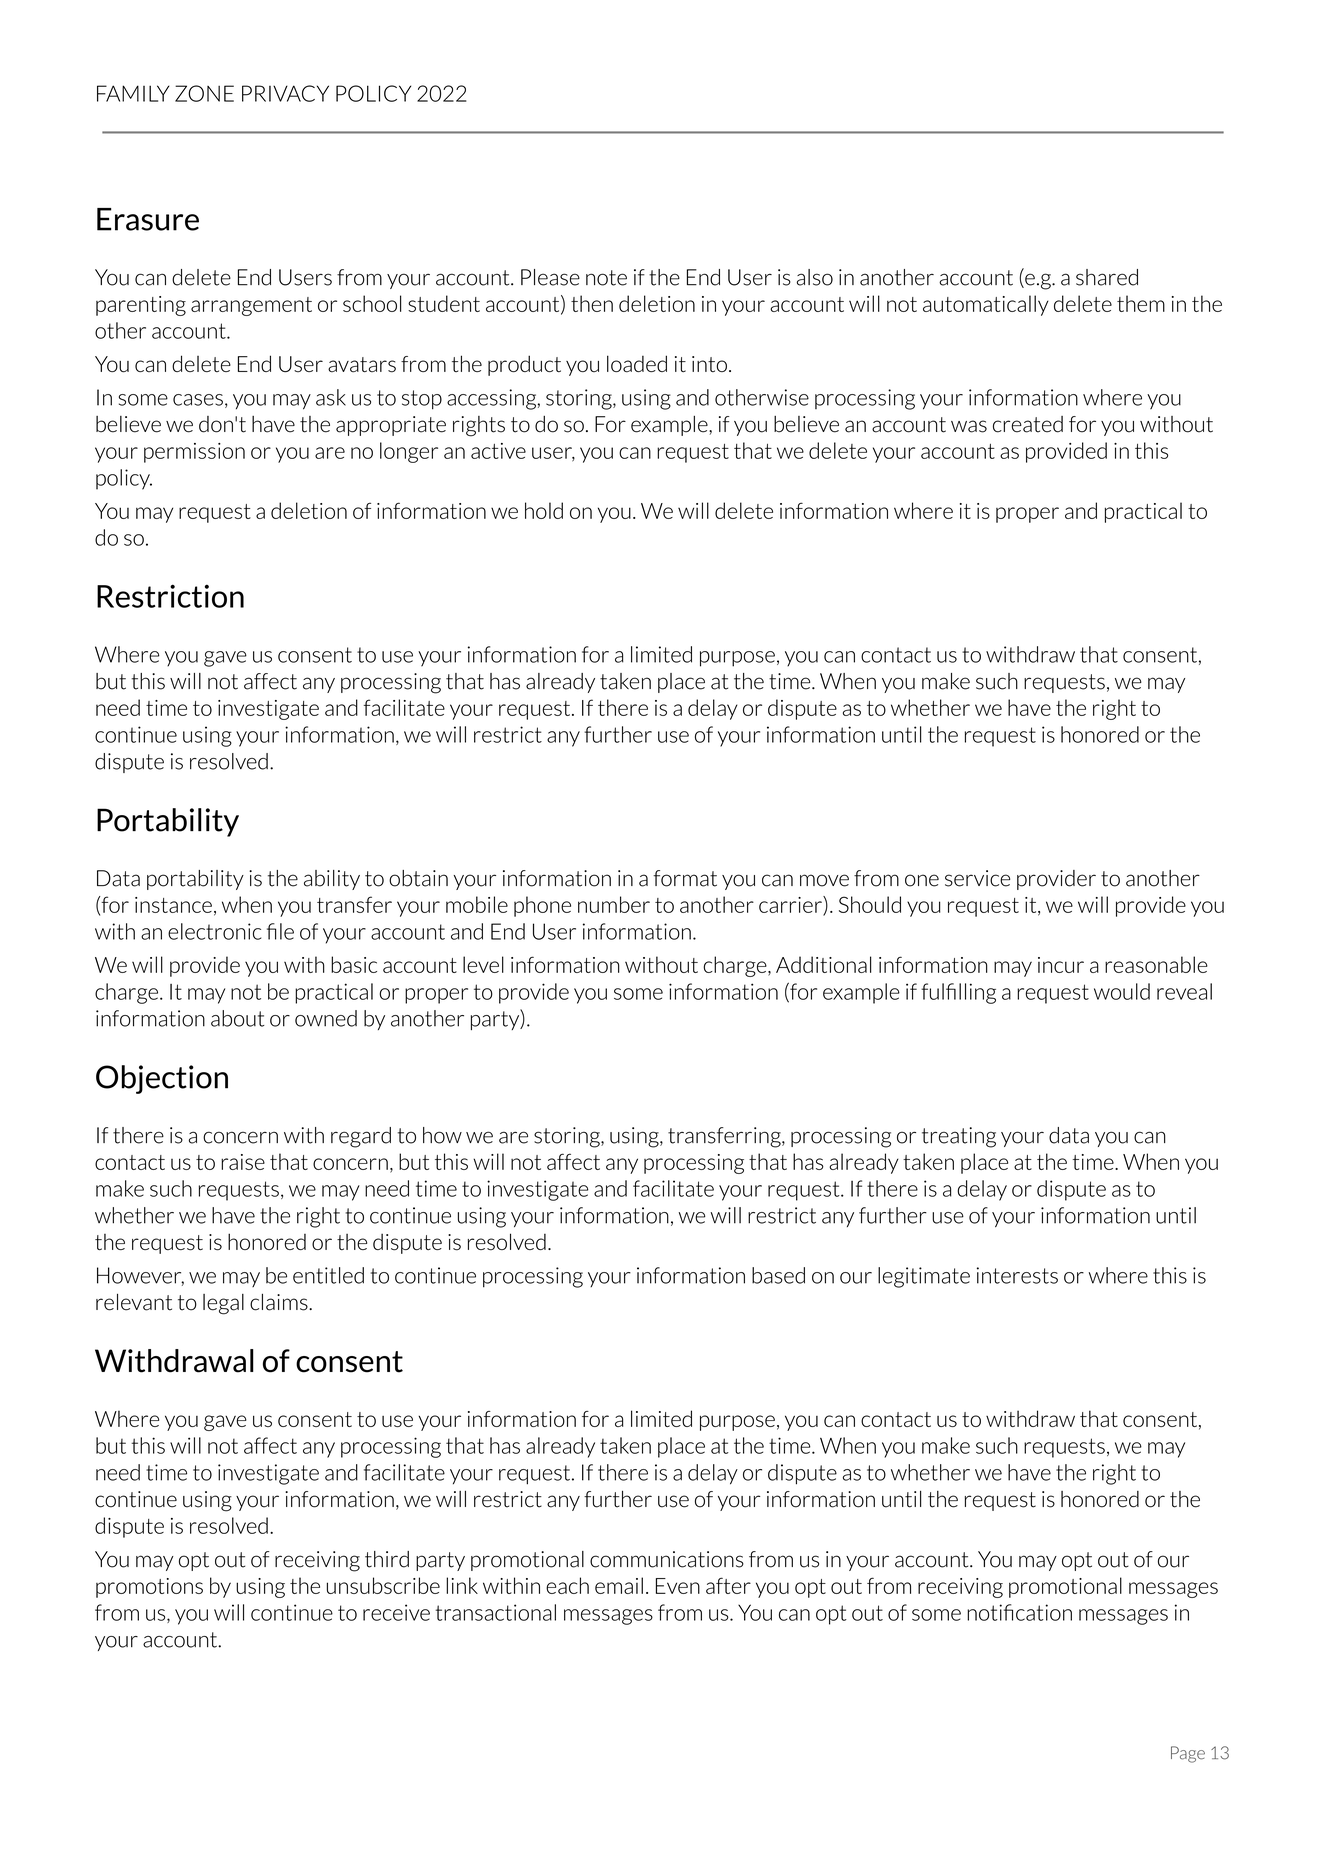 This page has width=1326, height=1874. Describe the element at coordinates (544, 510) in the page. I see `hold` at that location.
